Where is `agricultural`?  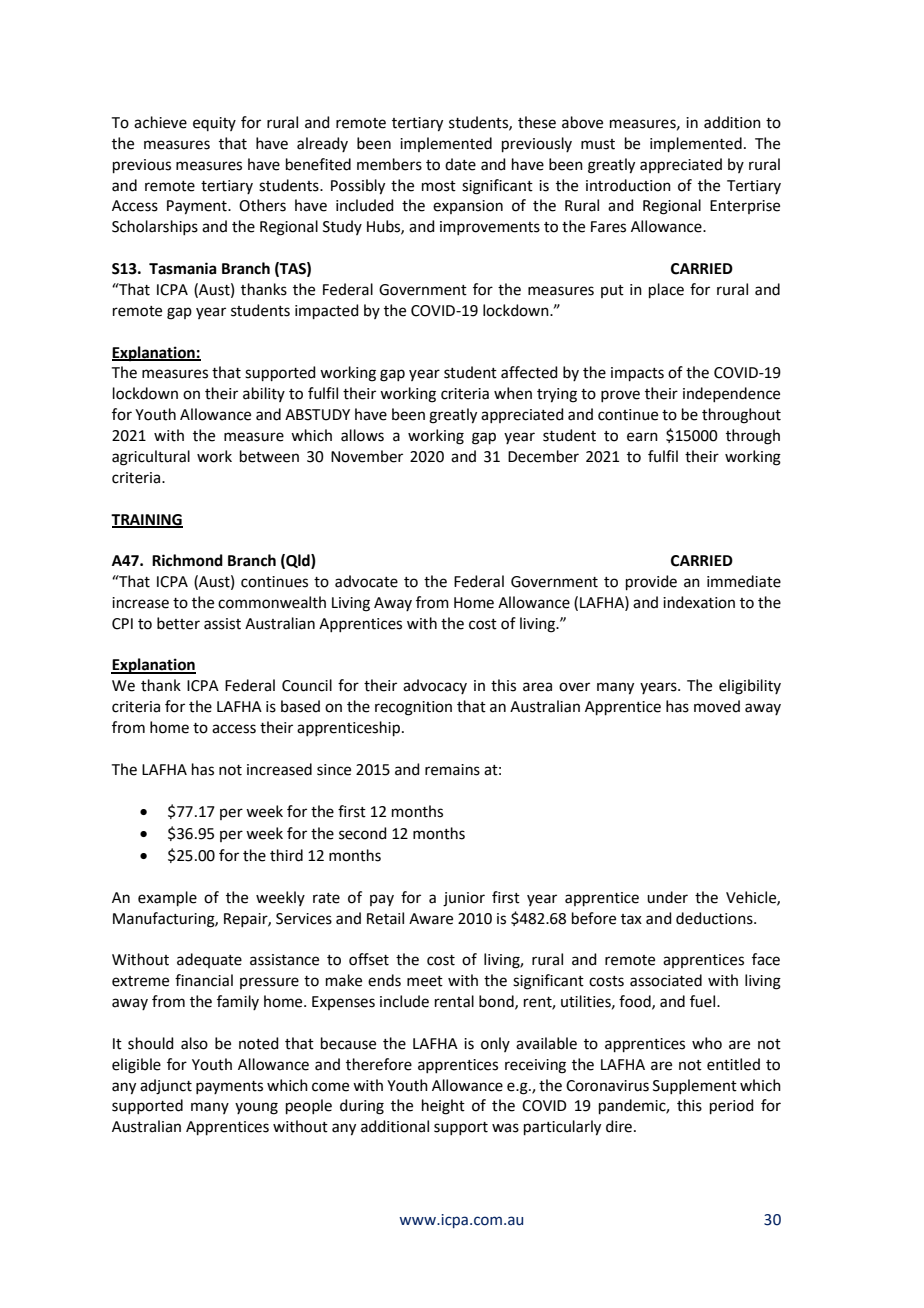 agricultural is located at coordinates (151, 458).
